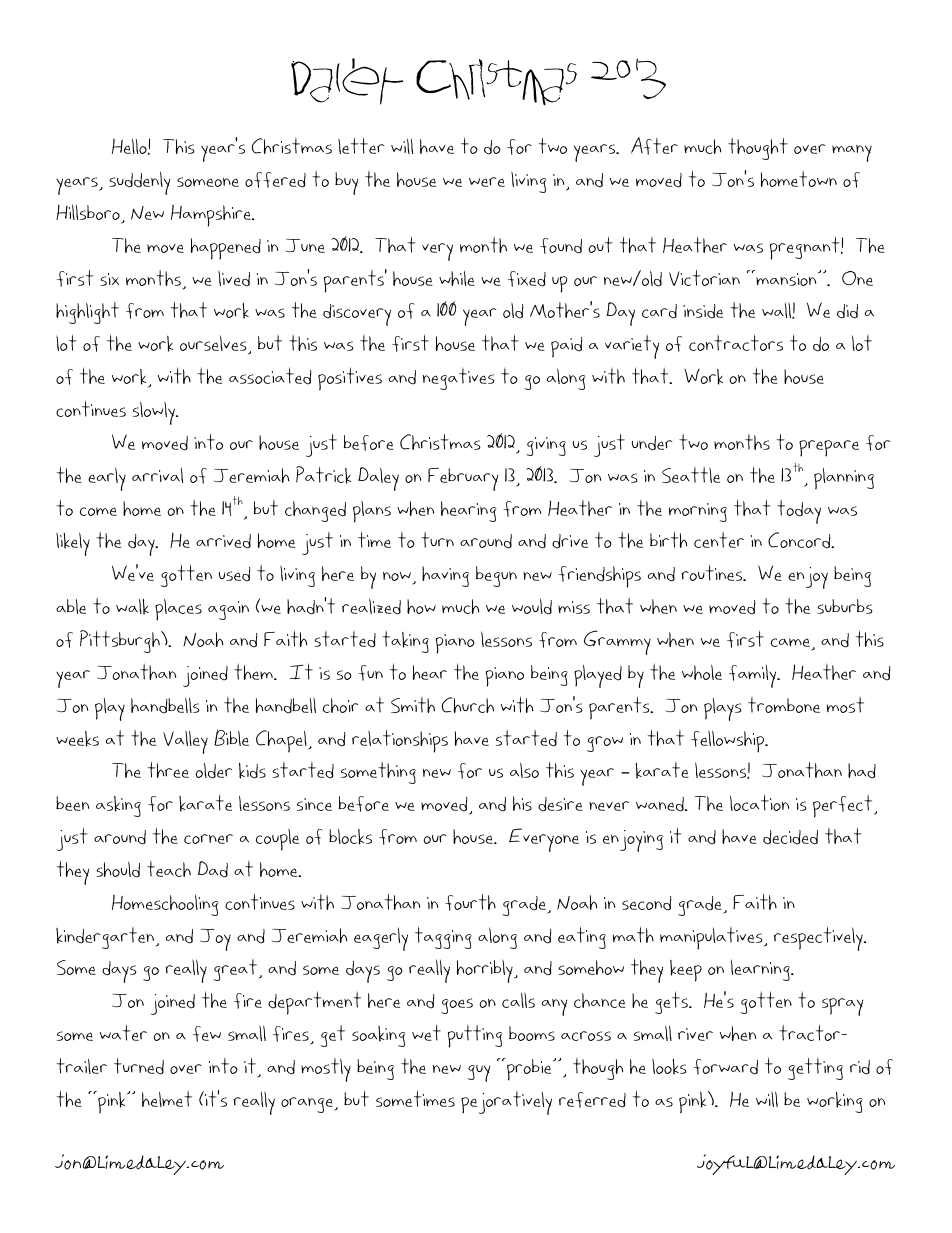  I want to click on taking, so click(405, 642).
